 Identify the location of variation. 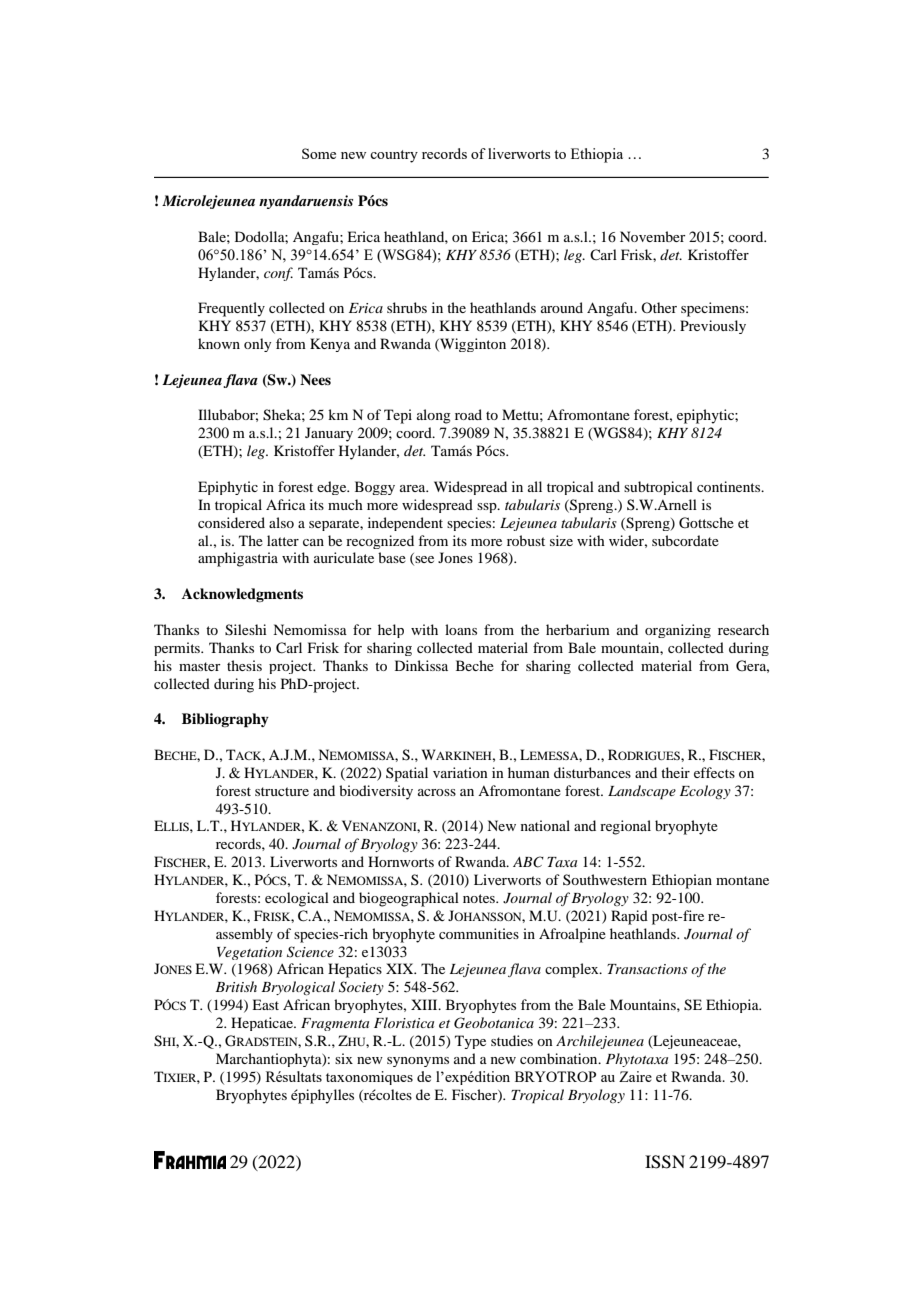
(460, 772).
